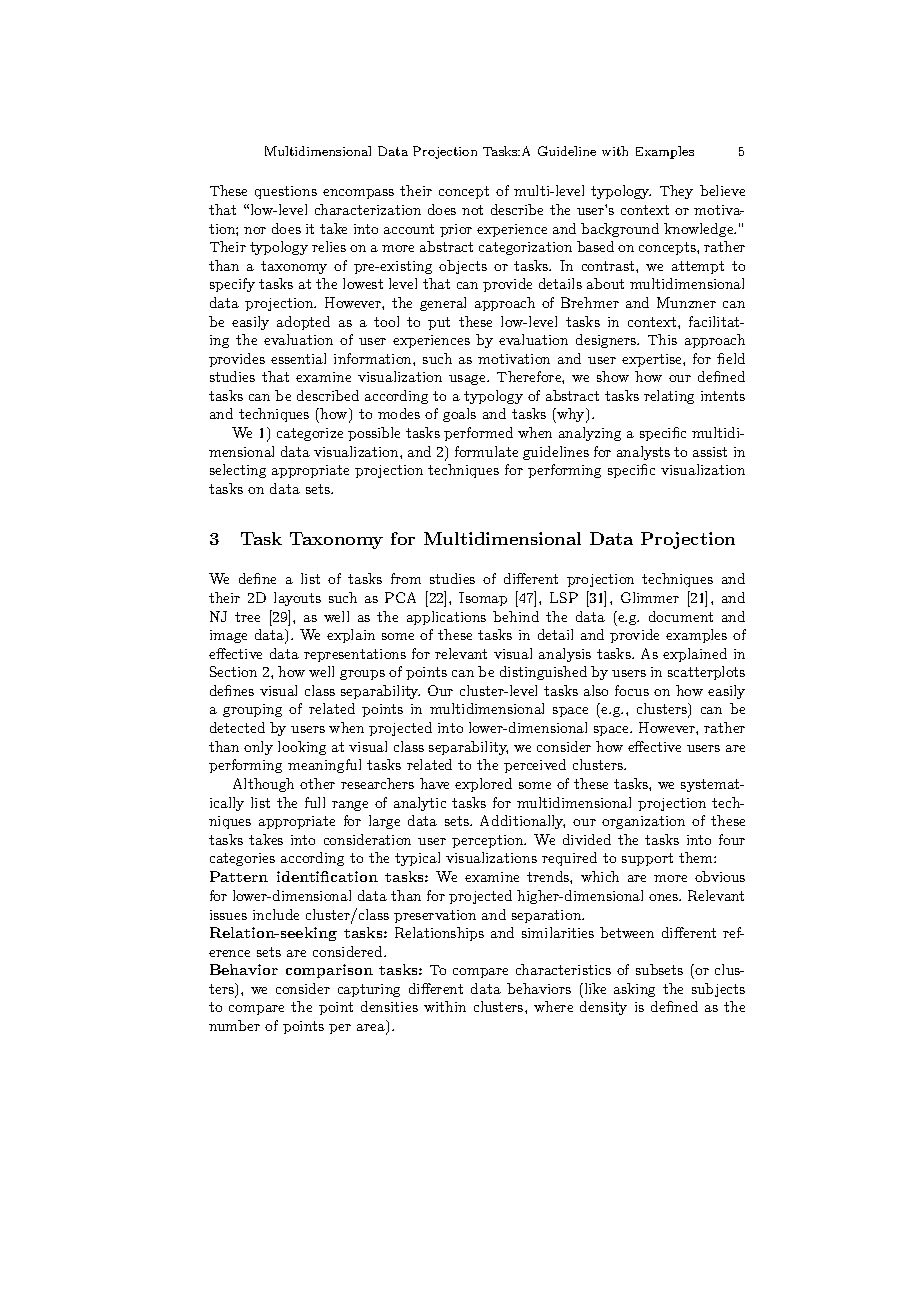  I want to click on behind, so click(516, 616).
